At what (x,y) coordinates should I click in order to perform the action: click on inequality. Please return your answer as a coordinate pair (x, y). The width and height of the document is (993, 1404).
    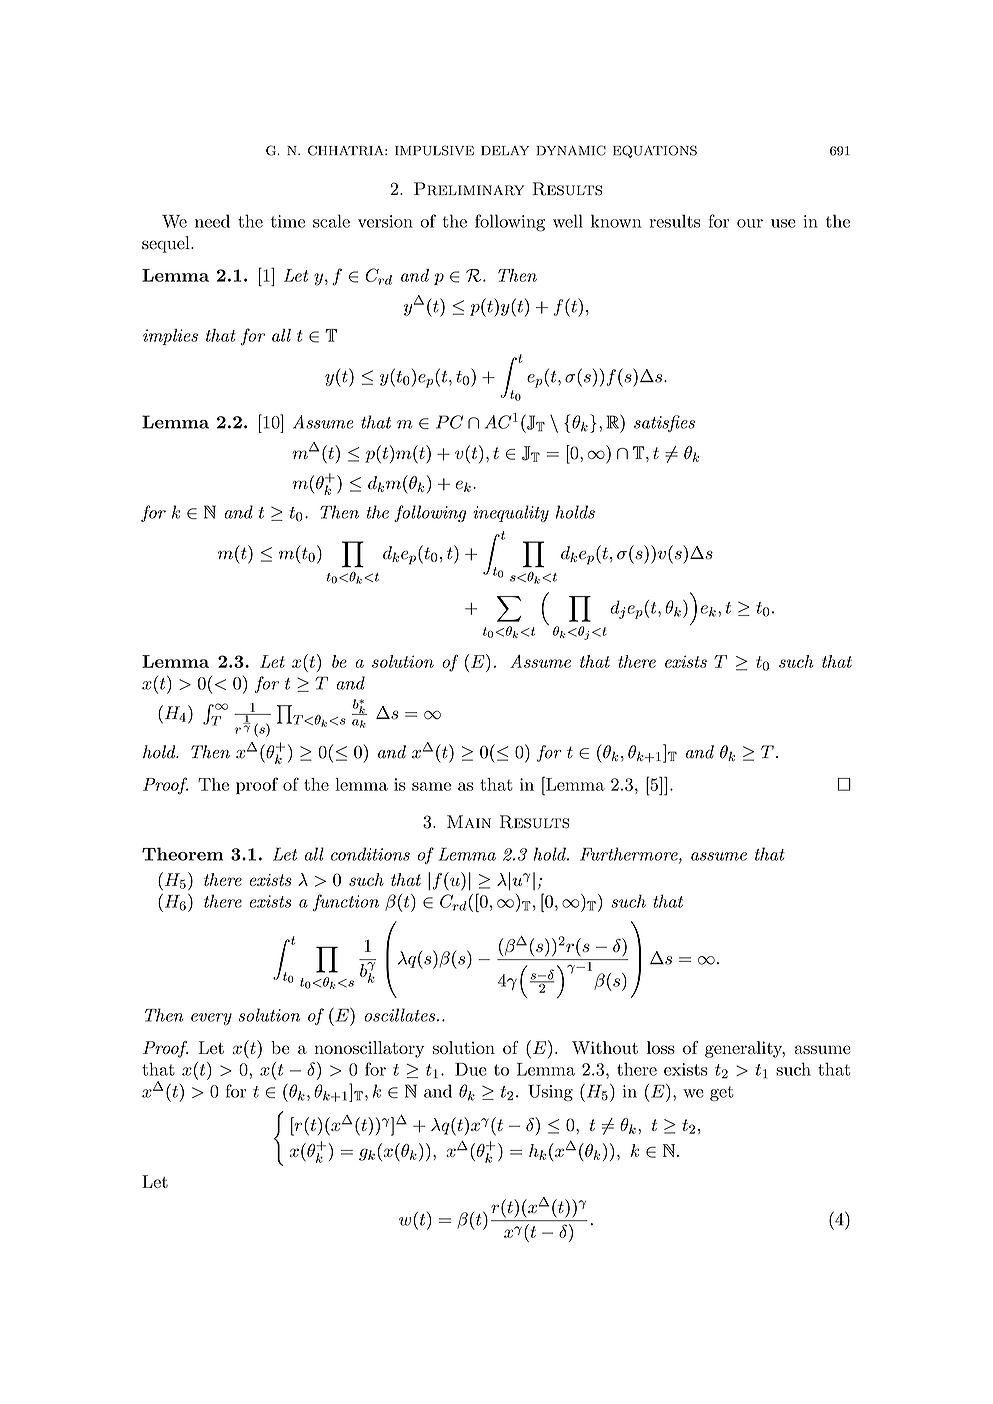
    Looking at the image, I should click on (511, 513).
